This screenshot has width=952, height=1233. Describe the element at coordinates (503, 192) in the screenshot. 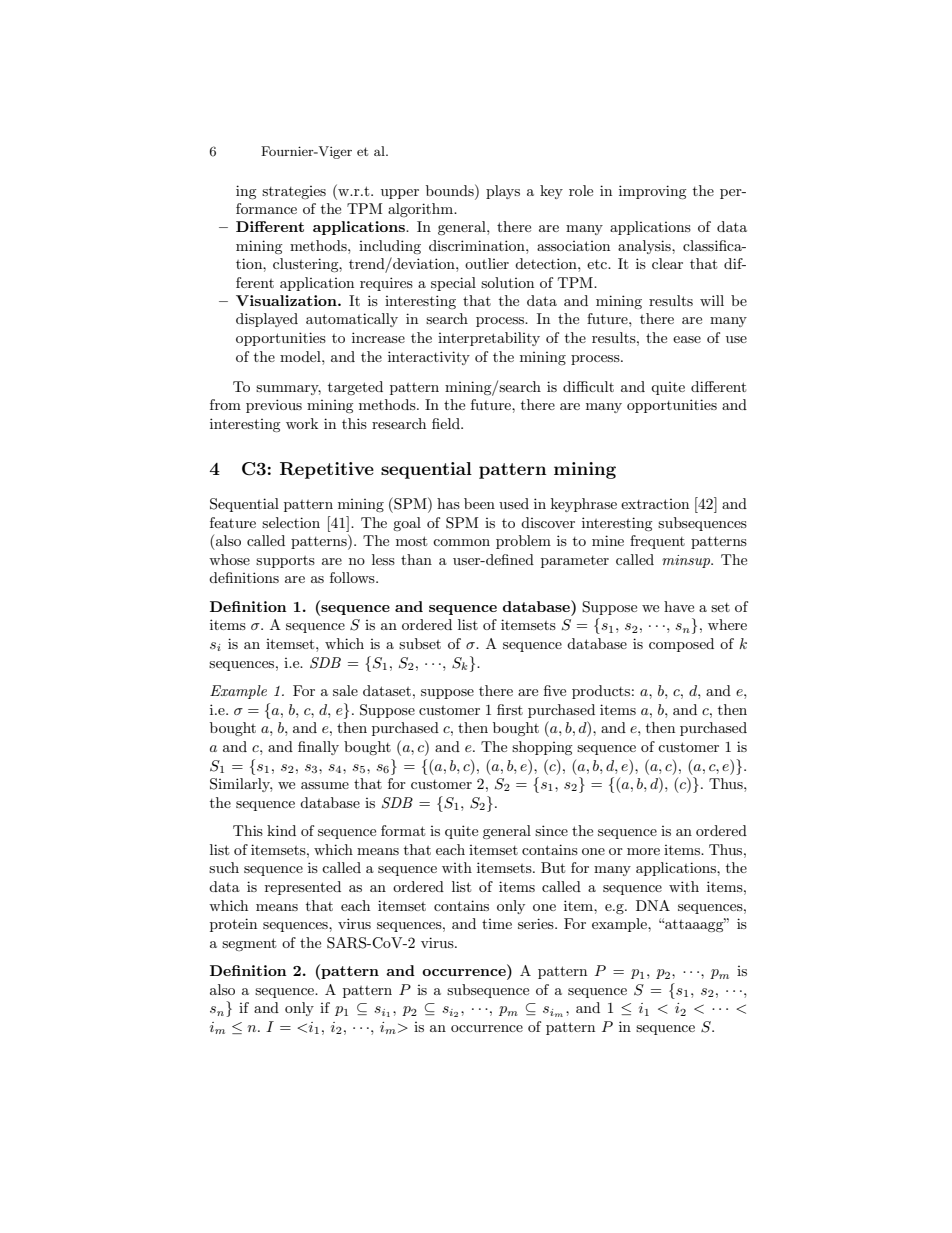

I see `plays` at that location.
